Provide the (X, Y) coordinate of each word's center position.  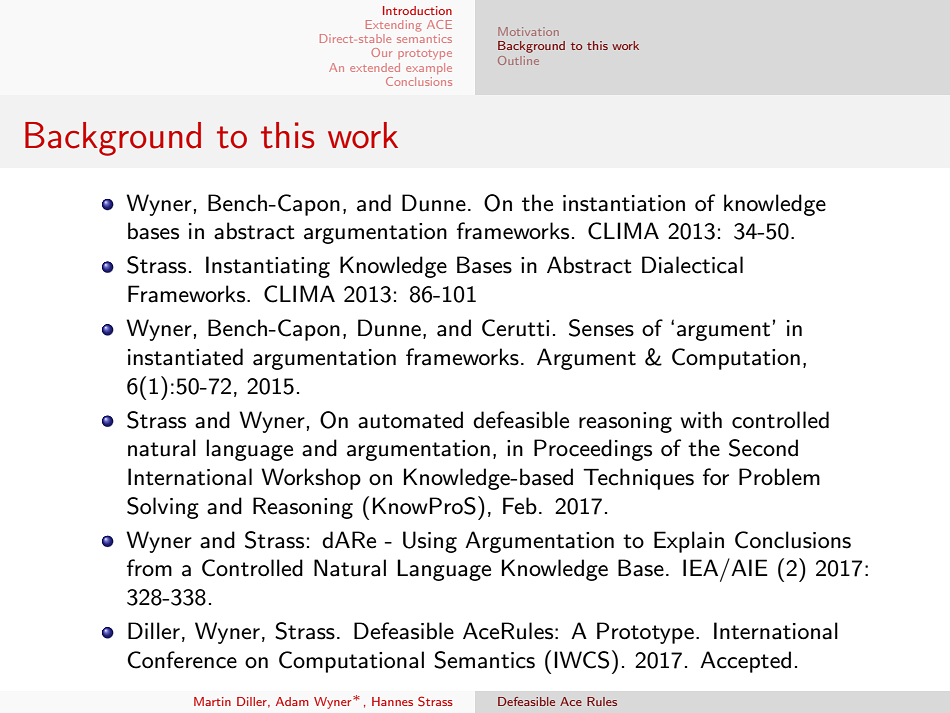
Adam (292, 701)
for (716, 477)
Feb (520, 506)
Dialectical (692, 265)
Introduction (417, 10)
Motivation (528, 31)
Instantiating (268, 267)
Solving (163, 508)
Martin (212, 701)
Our (381, 52)
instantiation (624, 203)
